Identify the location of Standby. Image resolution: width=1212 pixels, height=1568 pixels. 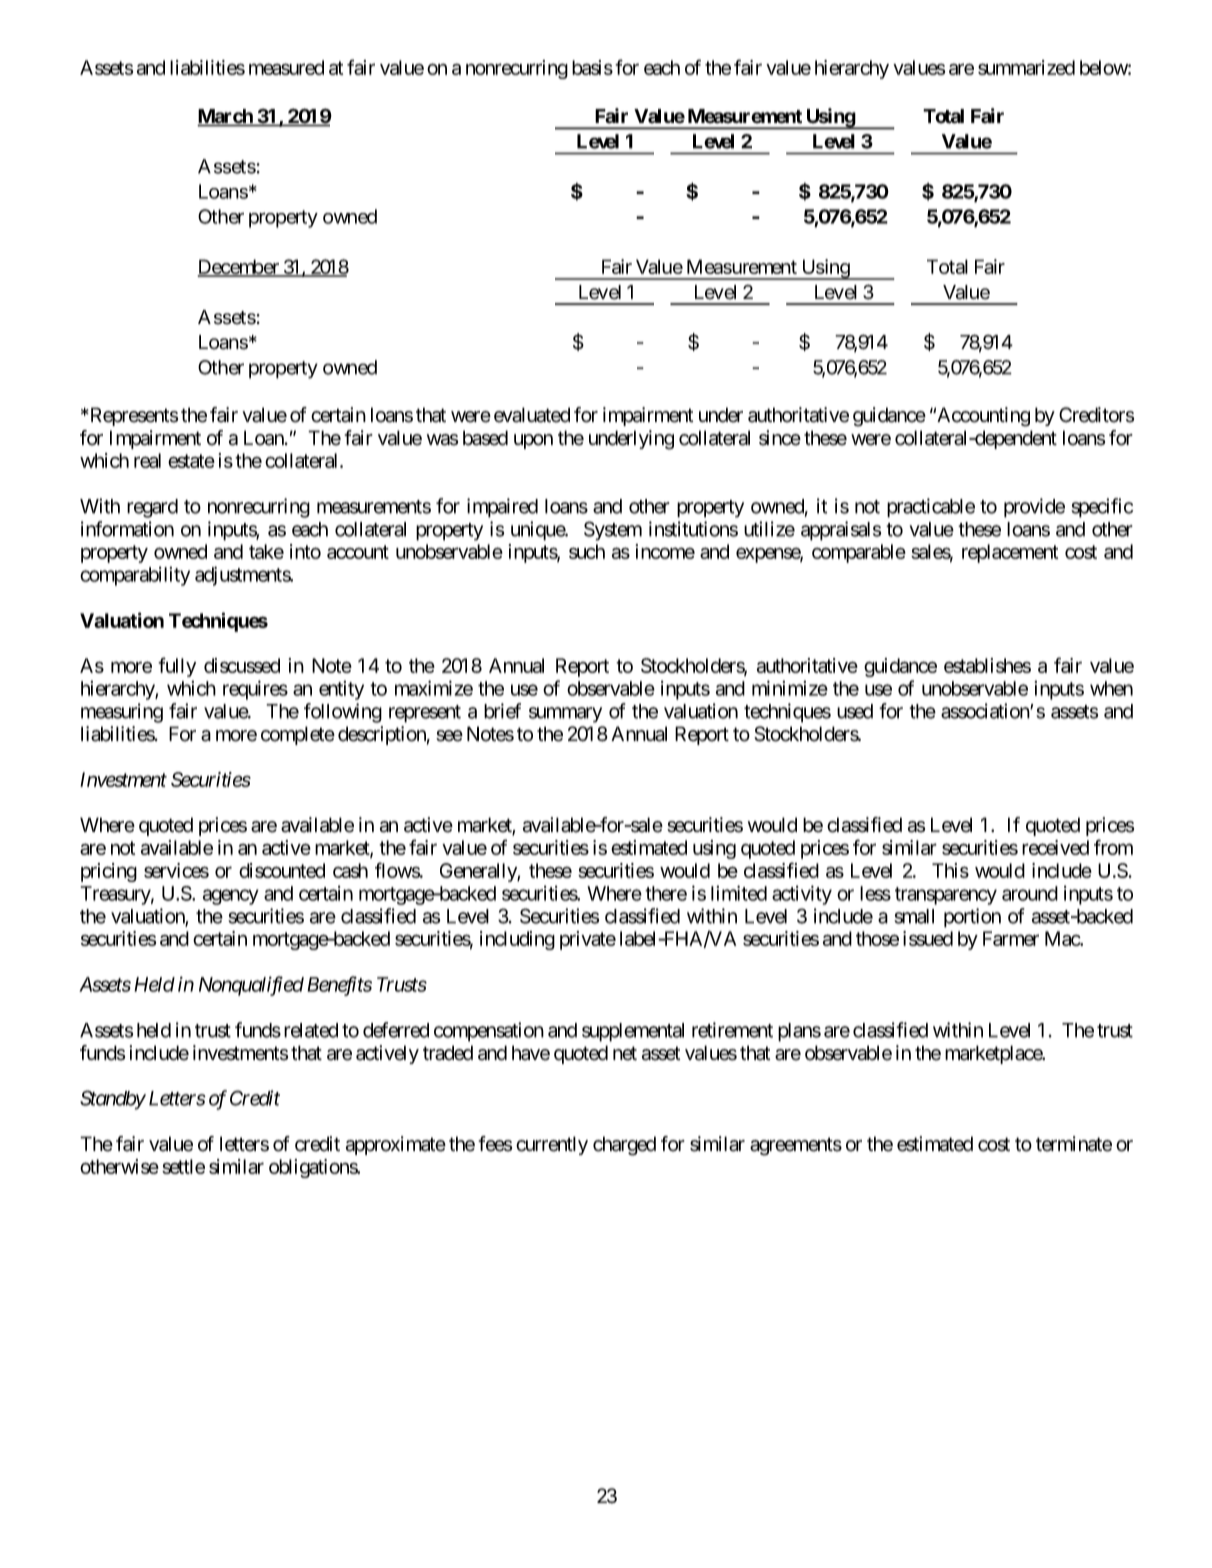
(113, 1100).
